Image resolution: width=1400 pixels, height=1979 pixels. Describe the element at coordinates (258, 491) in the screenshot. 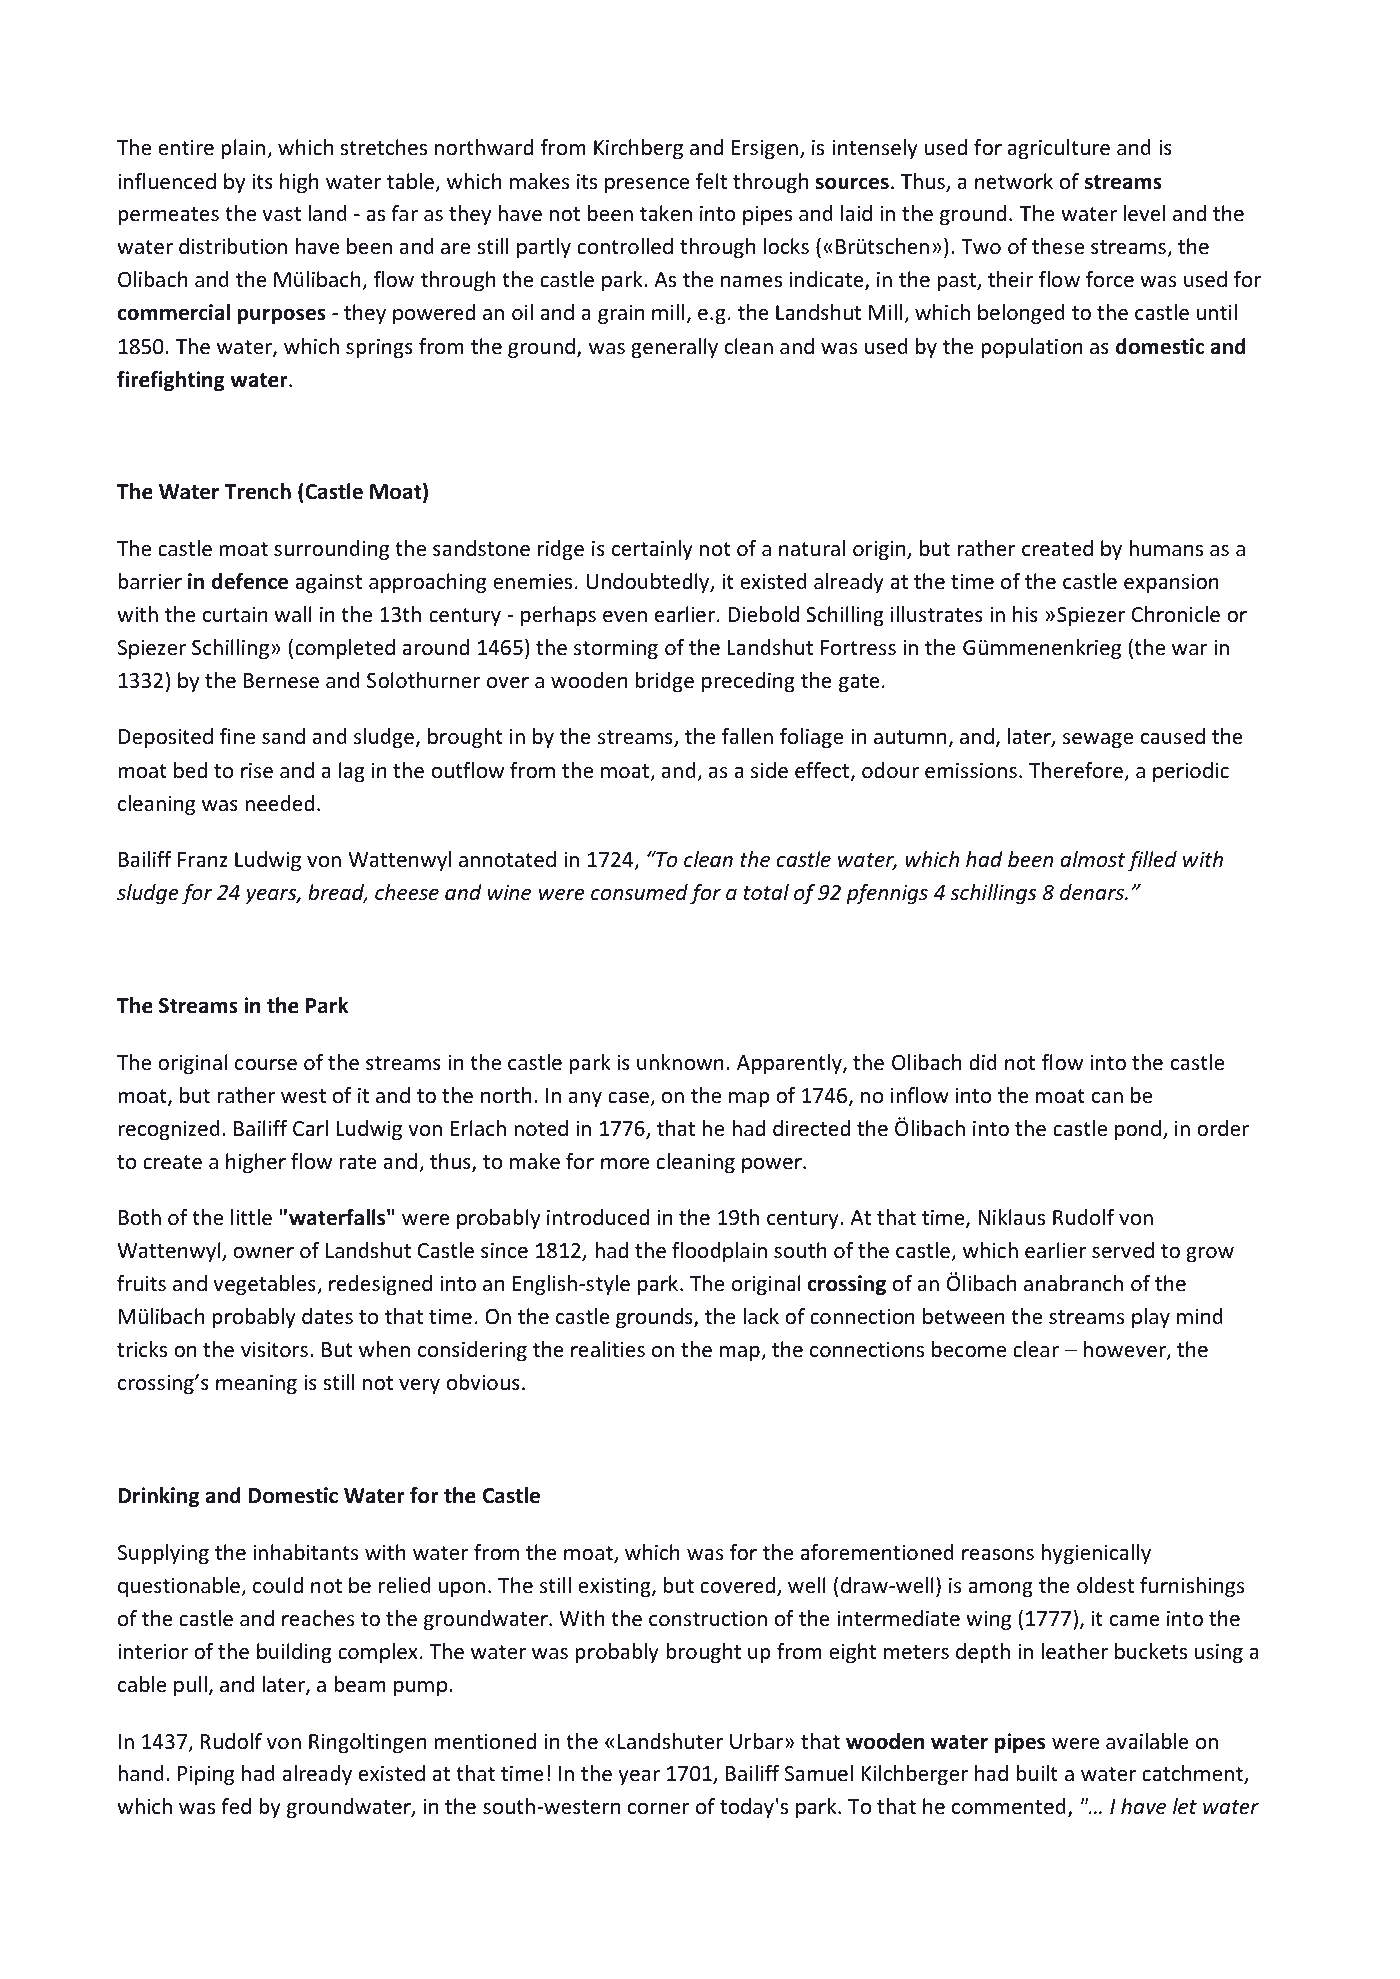

I see `Trench` at that location.
